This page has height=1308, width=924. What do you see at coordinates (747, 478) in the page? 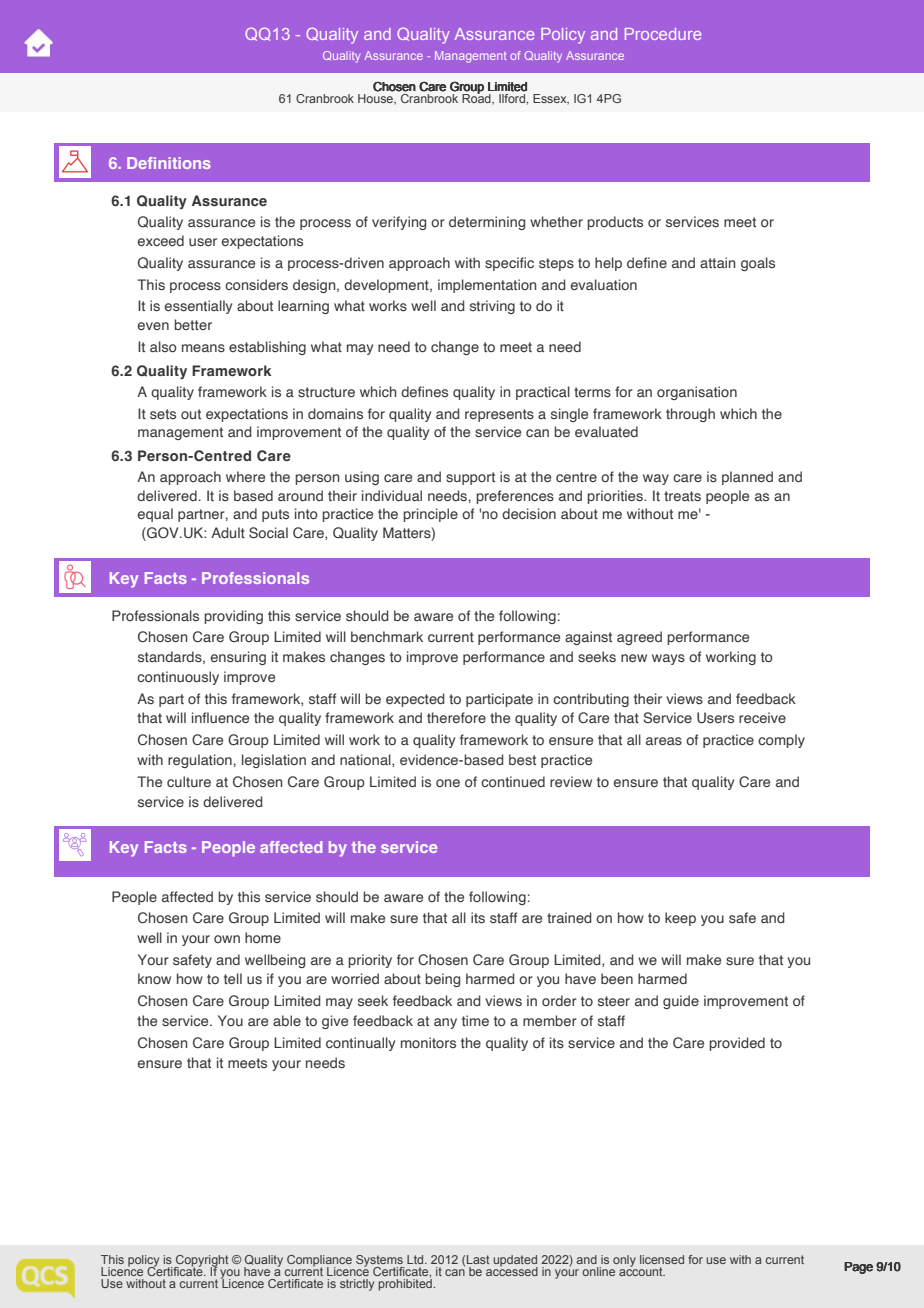
I see `planned` at bounding box center [747, 478].
